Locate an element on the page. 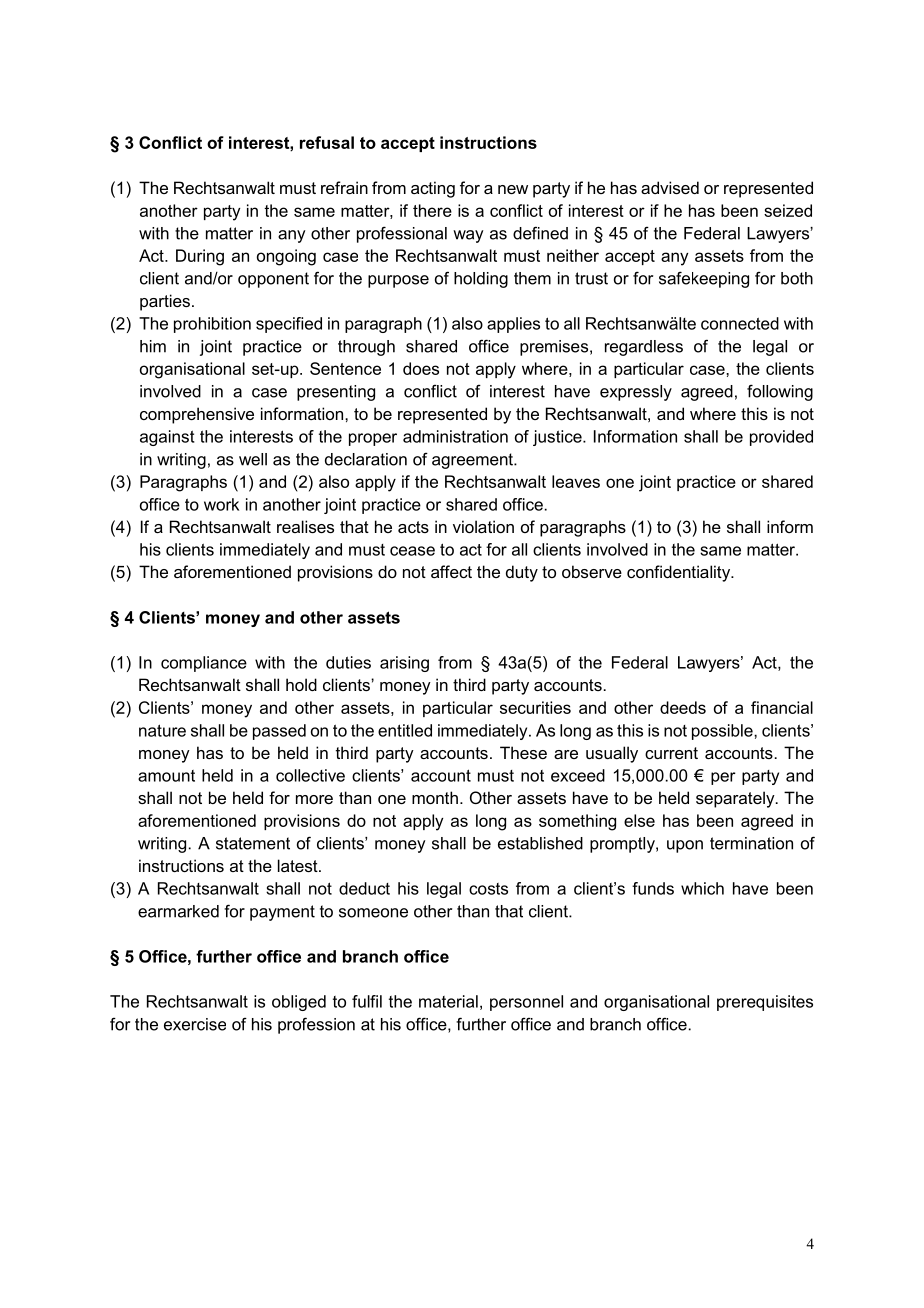 This document has height=1308, width=924. well is located at coordinates (253, 459).
